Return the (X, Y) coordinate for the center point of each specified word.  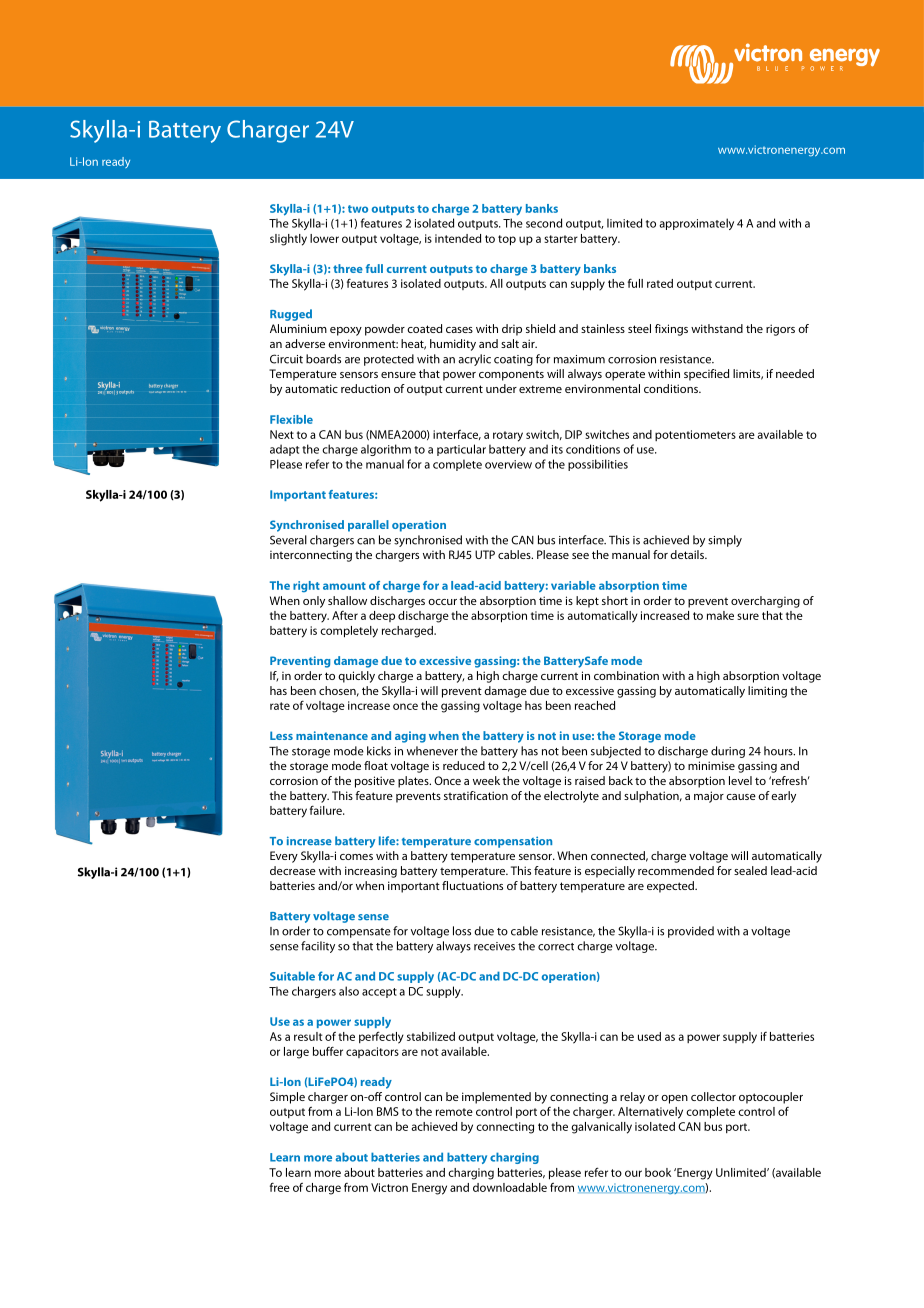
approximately (696, 224)
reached (595, 705)
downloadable (510, 1187)
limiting (767, 692)
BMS (388, 1111)
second (544, 223)
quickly (356, 677)
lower (324, 238)
